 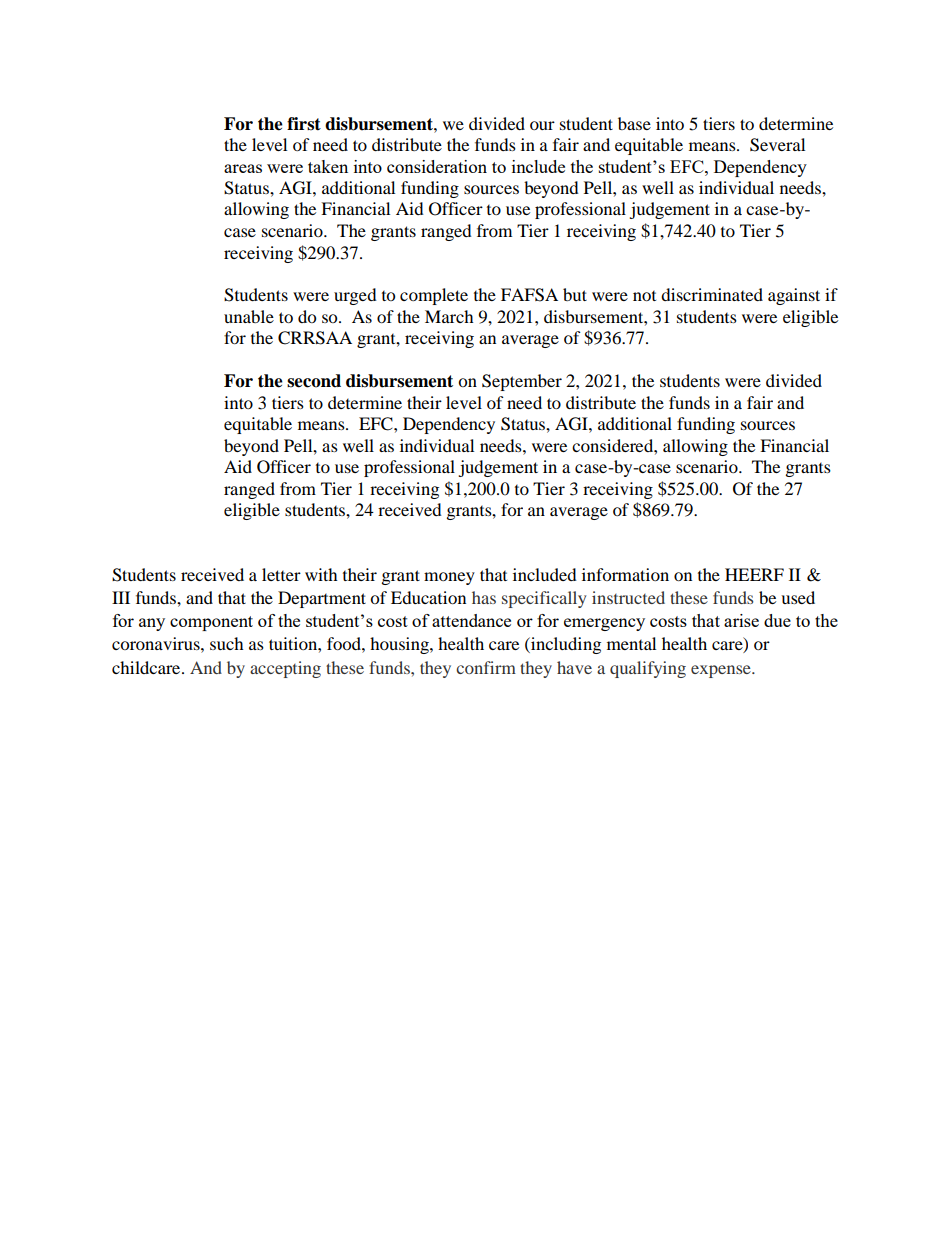 I want to click on discriminated, so click(x=712, y=294).
